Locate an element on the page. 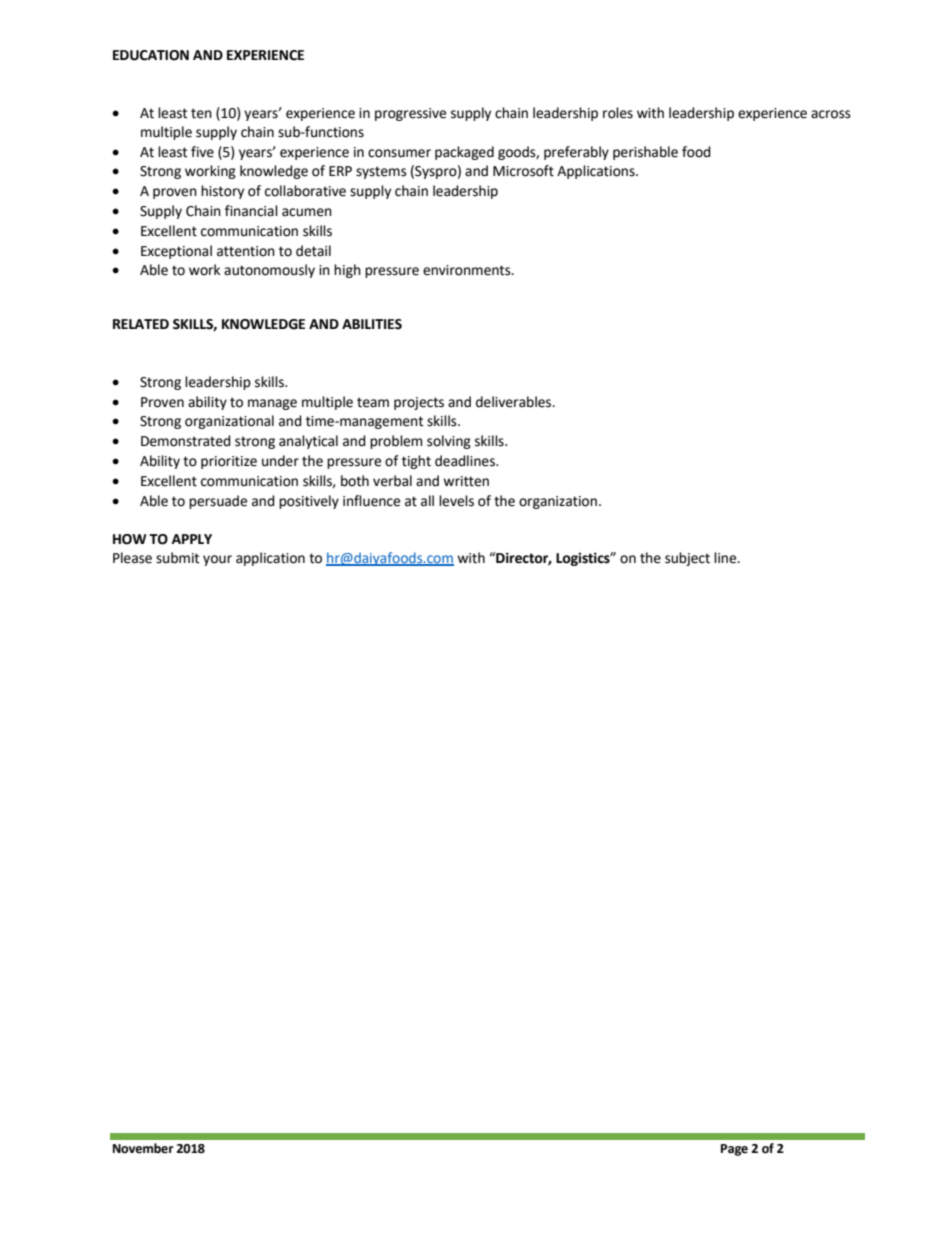 This image has height=1233, width=952. levels is located at coordinates (456, 501).
